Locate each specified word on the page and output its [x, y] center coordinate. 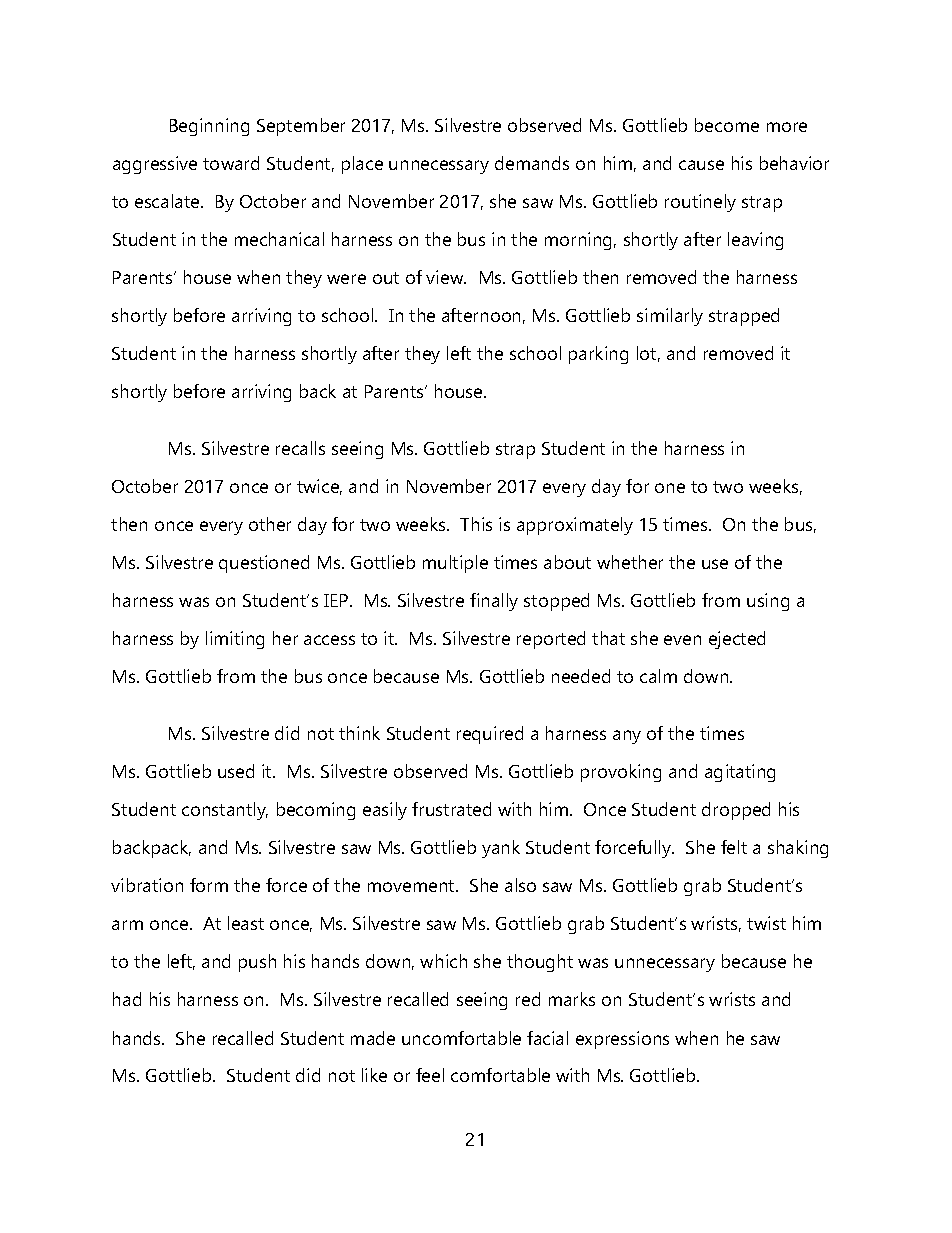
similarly [670, 317]
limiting [235, 640]
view [446, 277]
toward [231, 163]
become [727, 125]
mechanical [279, 239]
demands [532, 163]
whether [630, 562]
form [209, 885]
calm [658, 676]
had [127, 999]
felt [734, 847]
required [490, 735]
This [476, 524]
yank [501, 849]
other [270, 524]
